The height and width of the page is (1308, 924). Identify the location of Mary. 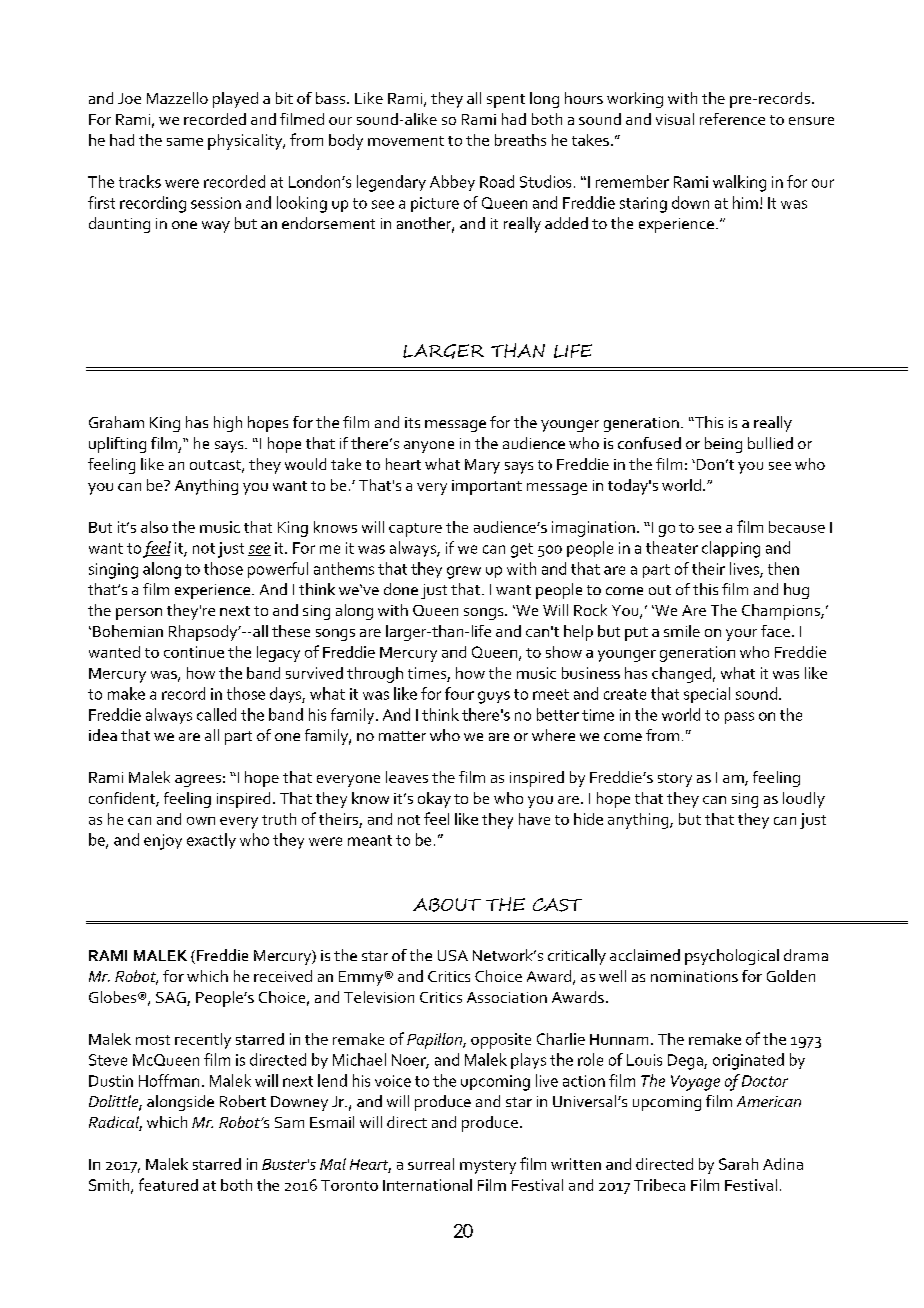
(482, 466).
